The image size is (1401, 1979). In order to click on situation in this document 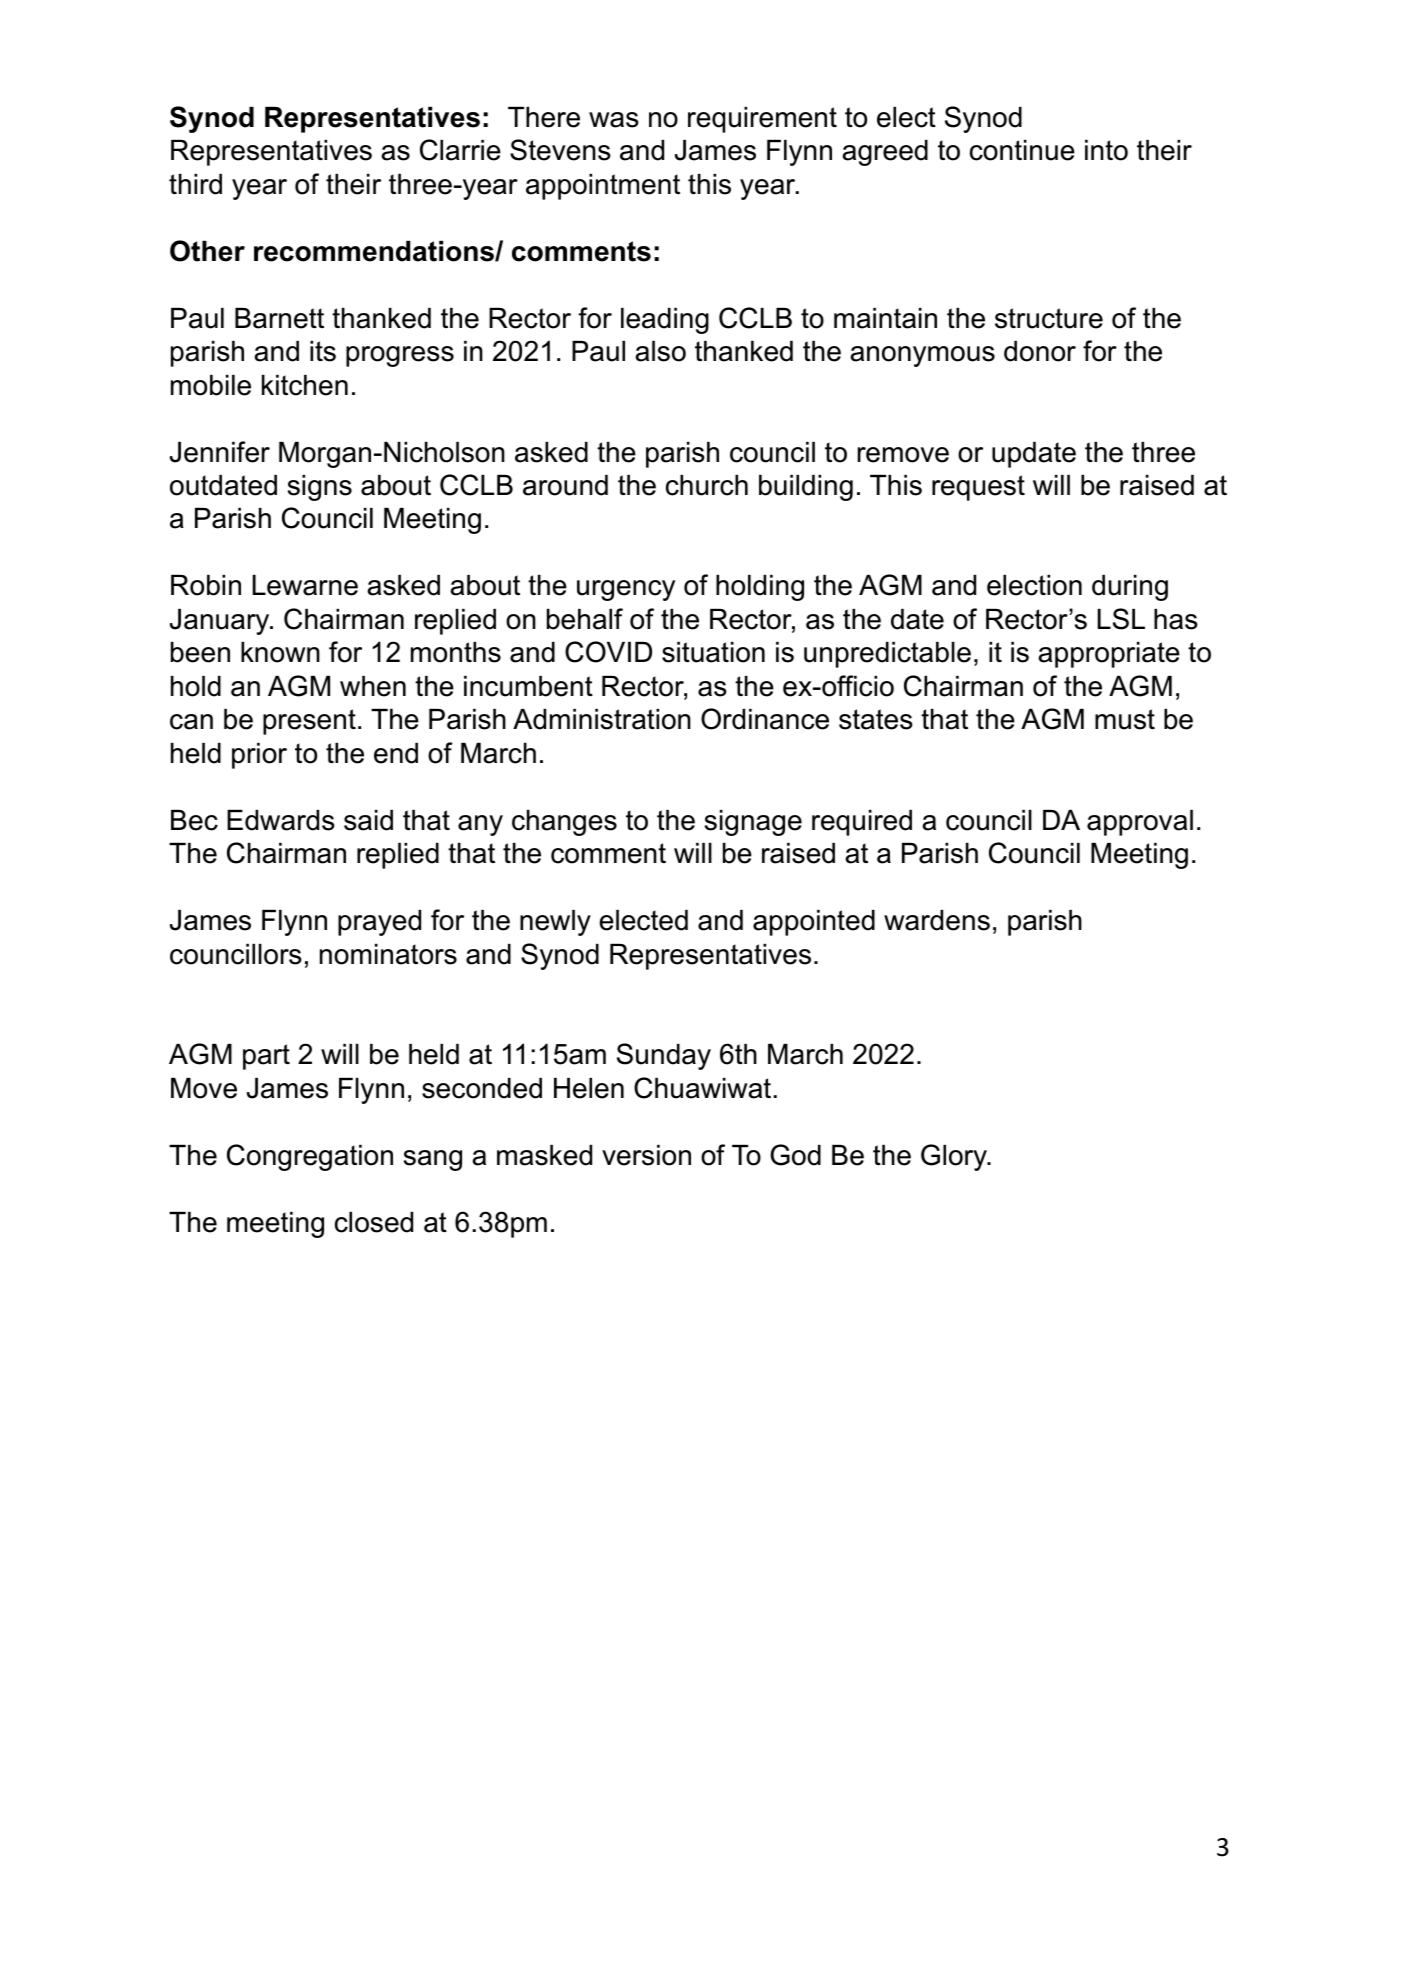, I will do `click(713, 652)`.
